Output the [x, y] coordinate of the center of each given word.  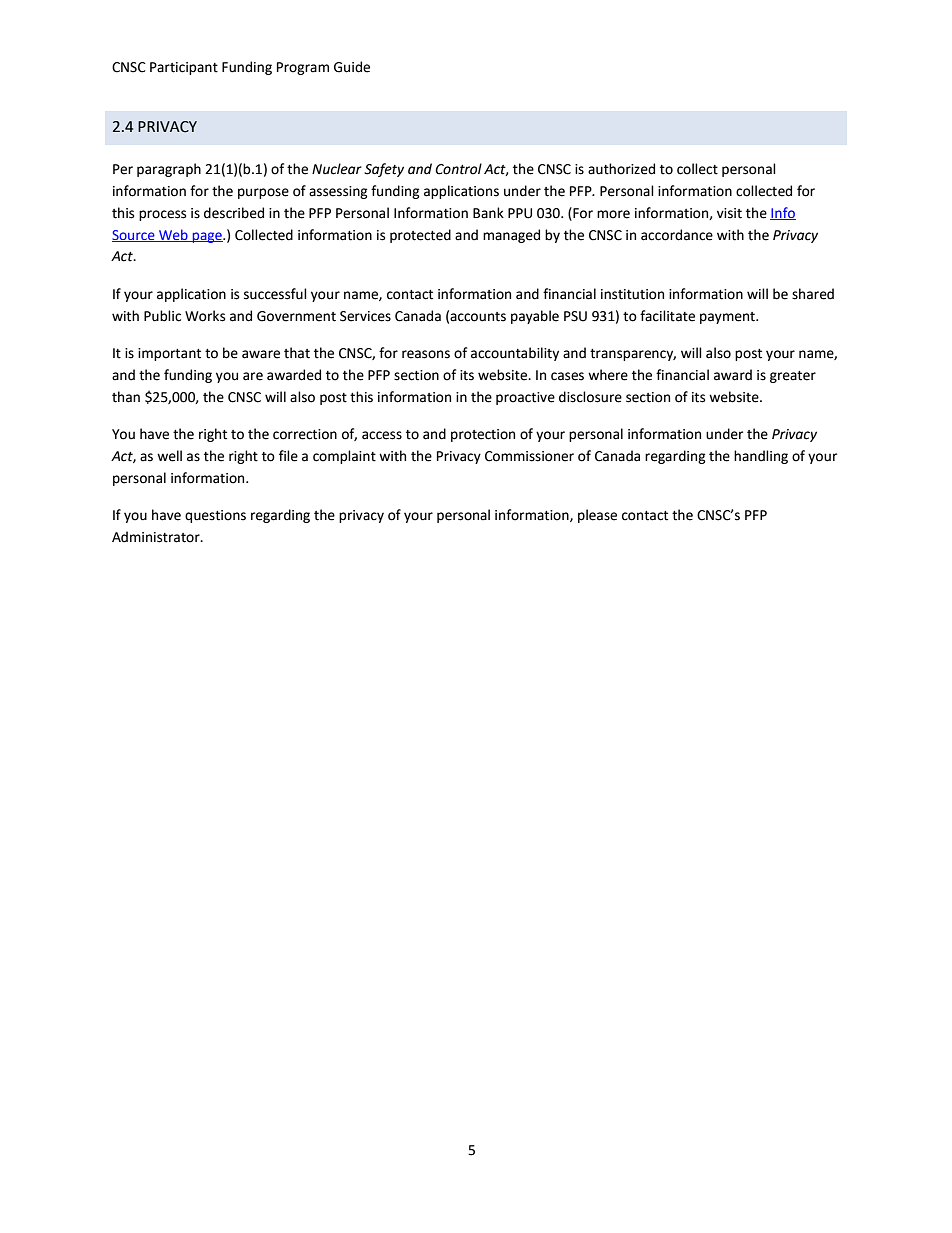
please [597, 516]
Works [205, 316]
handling [761, 457]
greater [793, 377]
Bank [488, 213]
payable [535, 317]
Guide [352, 67]
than [126, 397]
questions [215, 516]
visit [729, 213]
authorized [621, 169]
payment [728, 318]
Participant [184, 68]
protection [483, 435]
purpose [263, 193]
